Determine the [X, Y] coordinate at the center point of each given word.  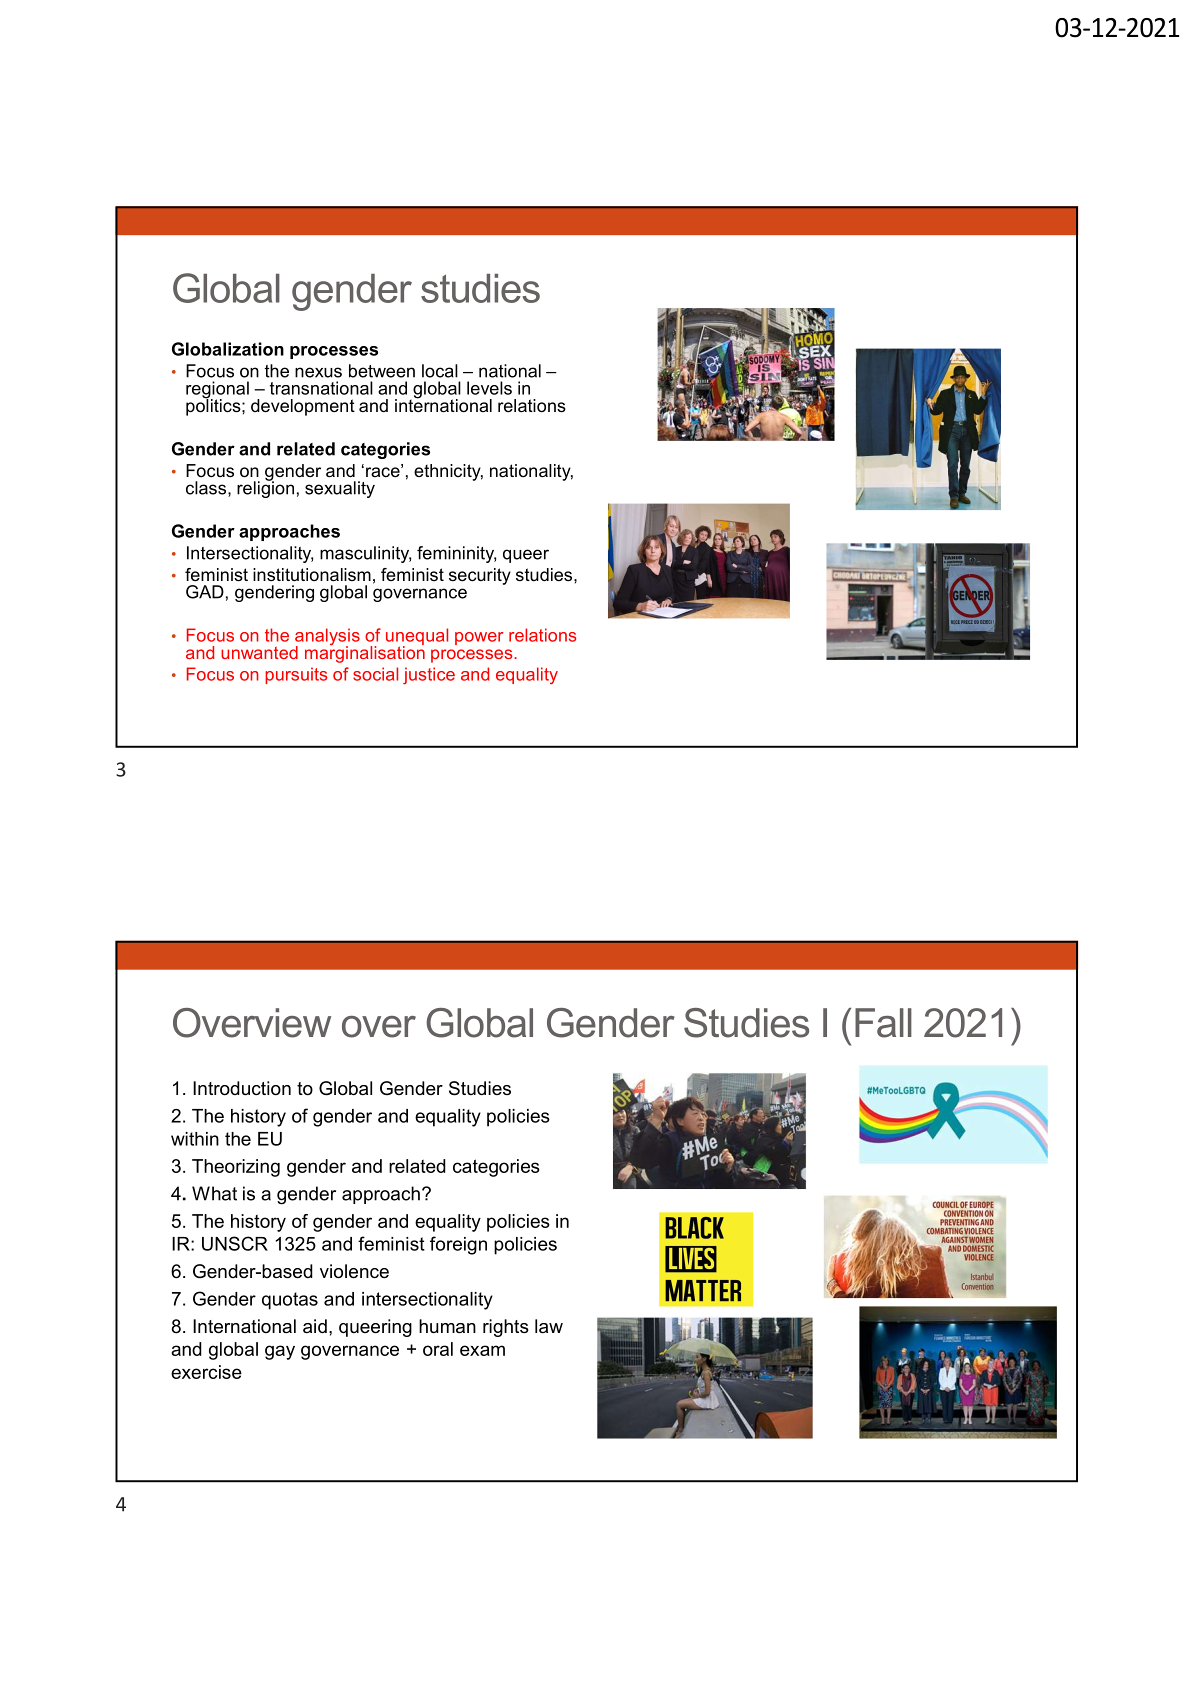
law [549, 1326]
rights [506, 1328]
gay [280, 1352]
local [440, 371]
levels [489, 388]
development [303, 407]
